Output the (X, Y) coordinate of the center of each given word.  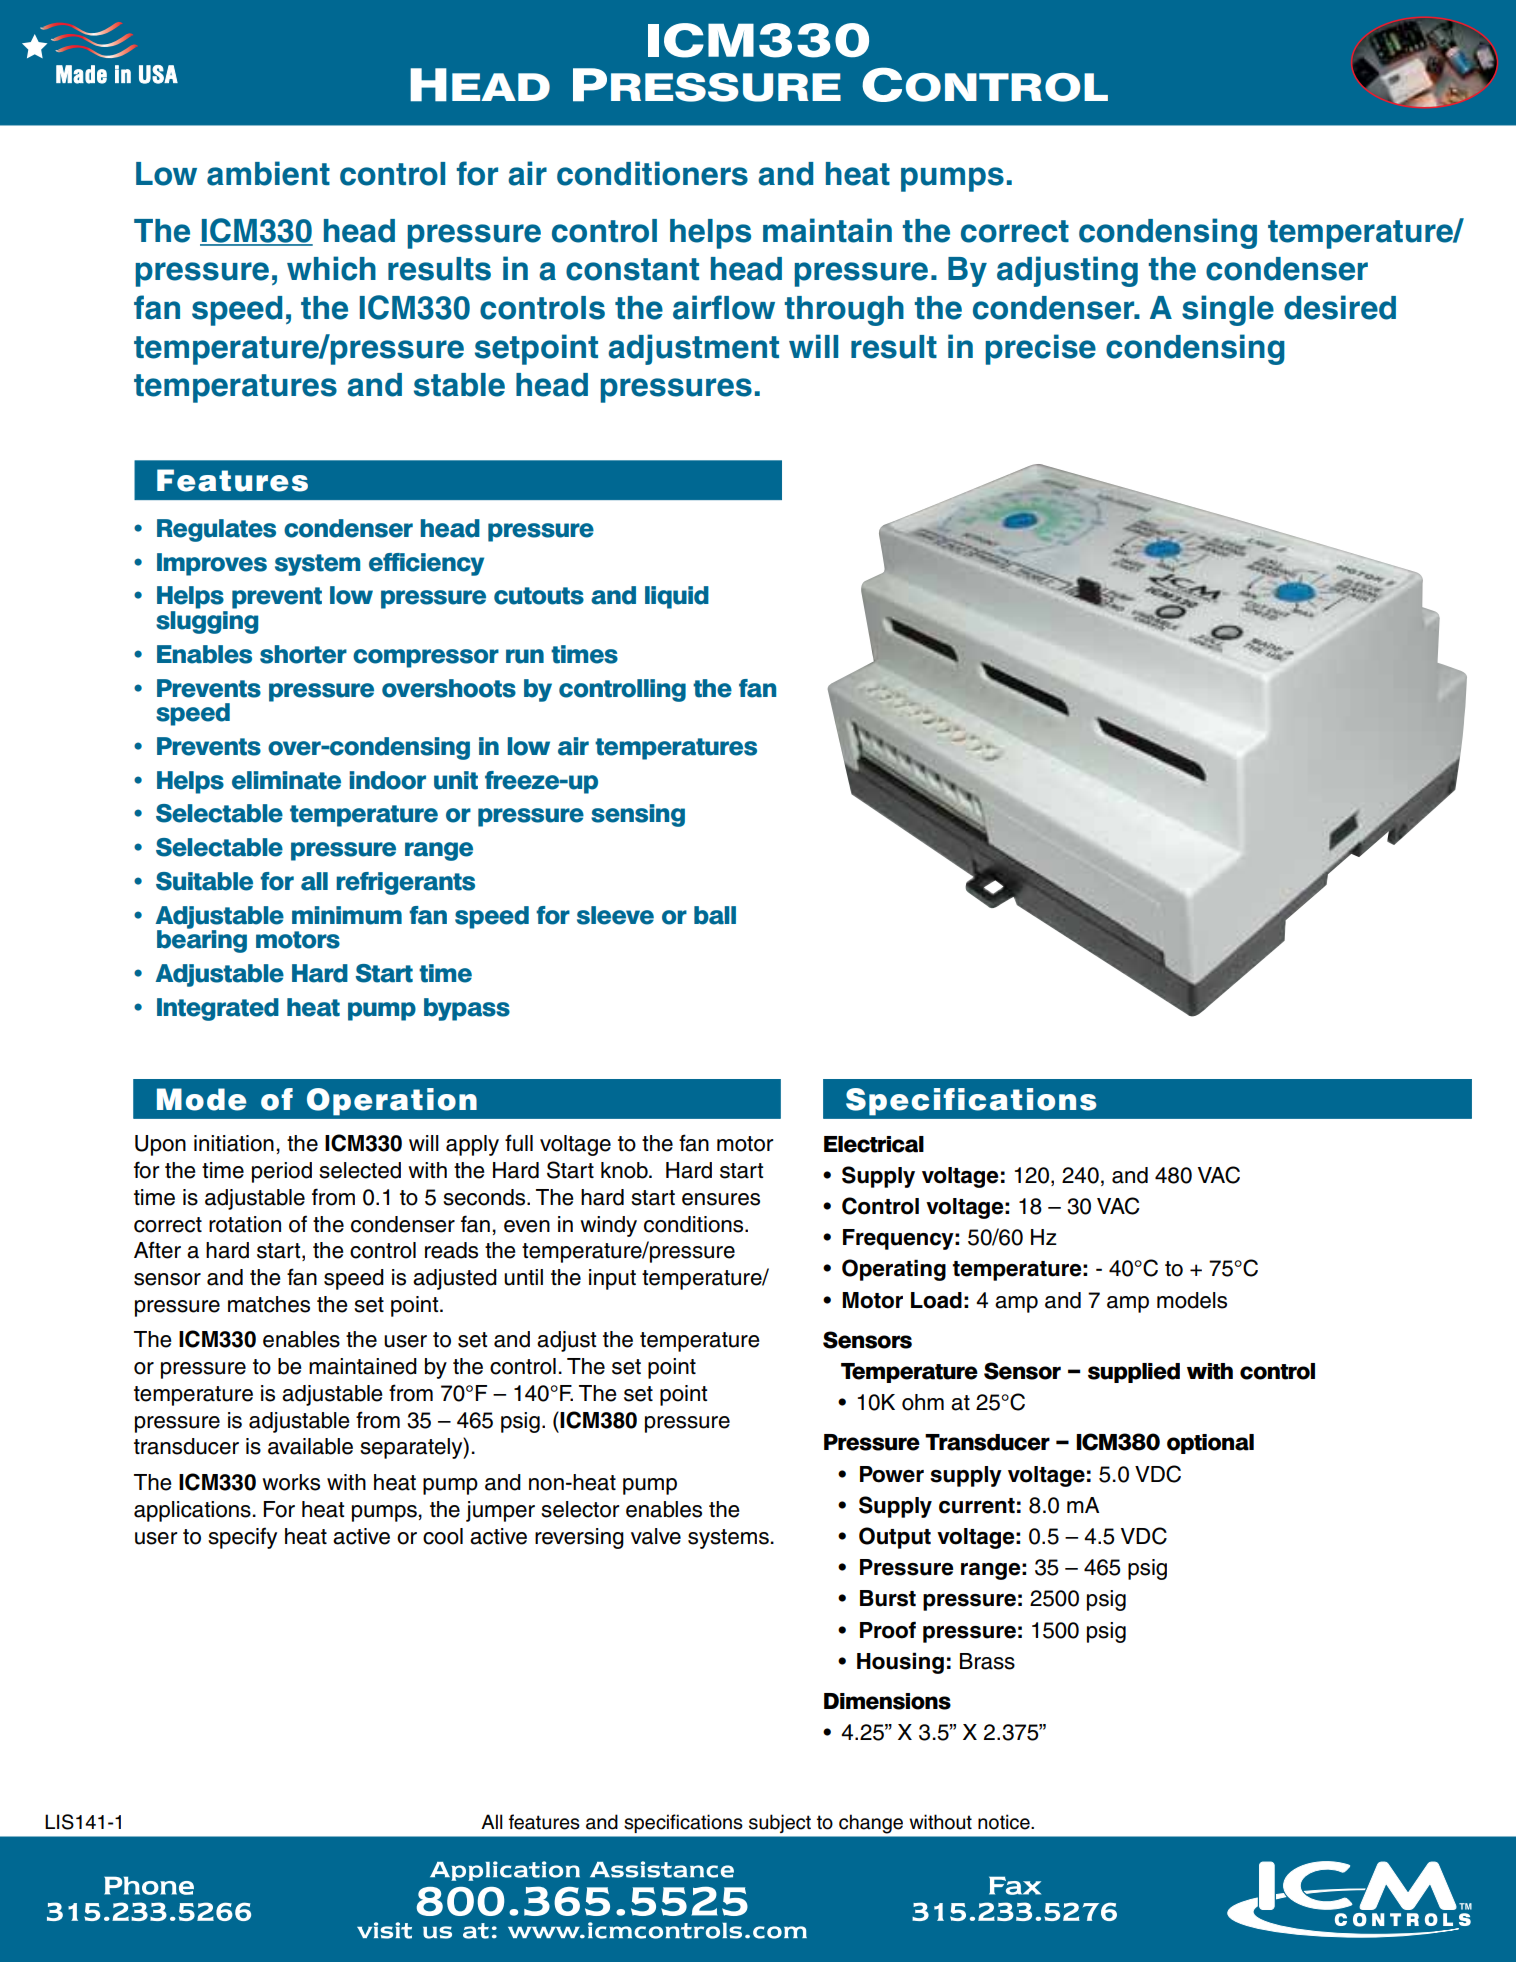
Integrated (218, 1009)
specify (242, 1538)
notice (1005, 1822)
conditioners (652, 173)
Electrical (874, 1144)
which (331, 268)
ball (715, 915)
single (1228, 310)
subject (780, 1823)
